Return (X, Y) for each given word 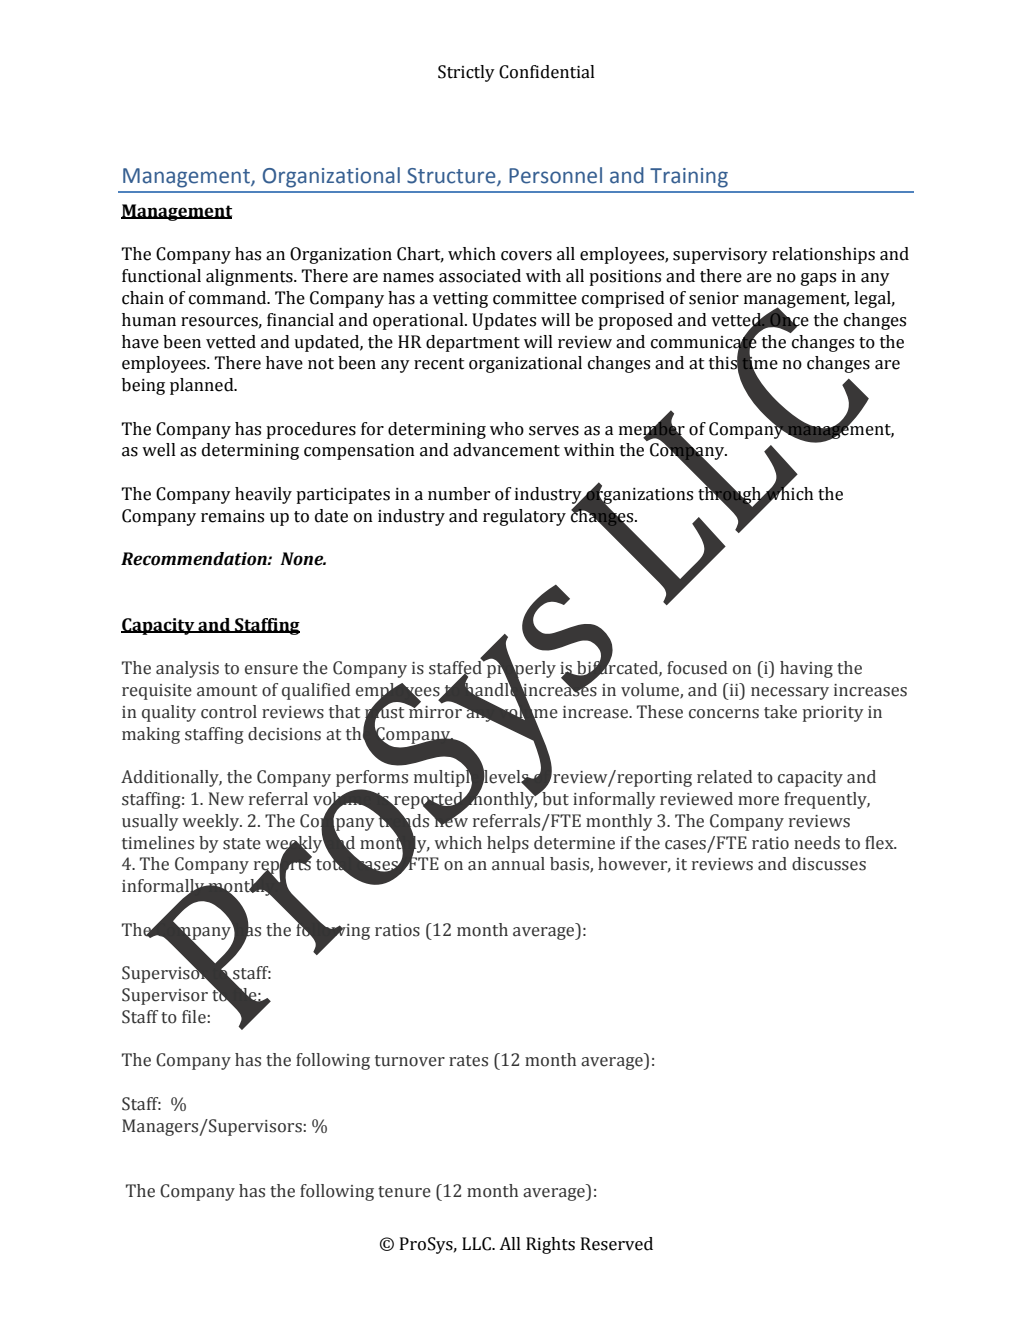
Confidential (547, 72)
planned (203, 386)
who (507, 429)
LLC (477, 1244)
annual (518, 864)
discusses (829, 864)
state (242, 844)
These (660, 712)
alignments (250, 277)
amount (227, 691)
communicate (704, 341)
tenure (404, 1192)
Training (689, 178)
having (806, 669)
